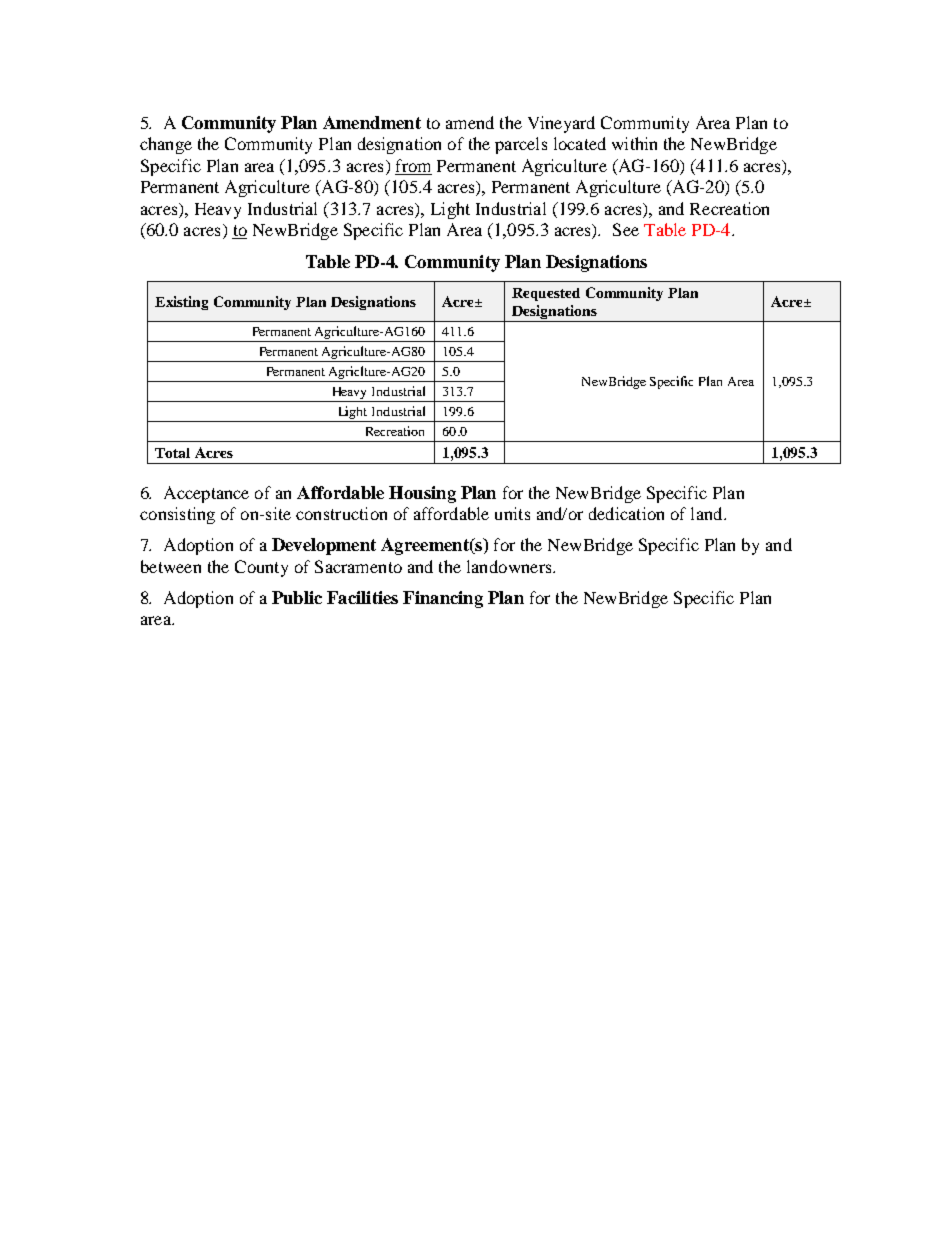  I want to click on County, so click(261, 568).
